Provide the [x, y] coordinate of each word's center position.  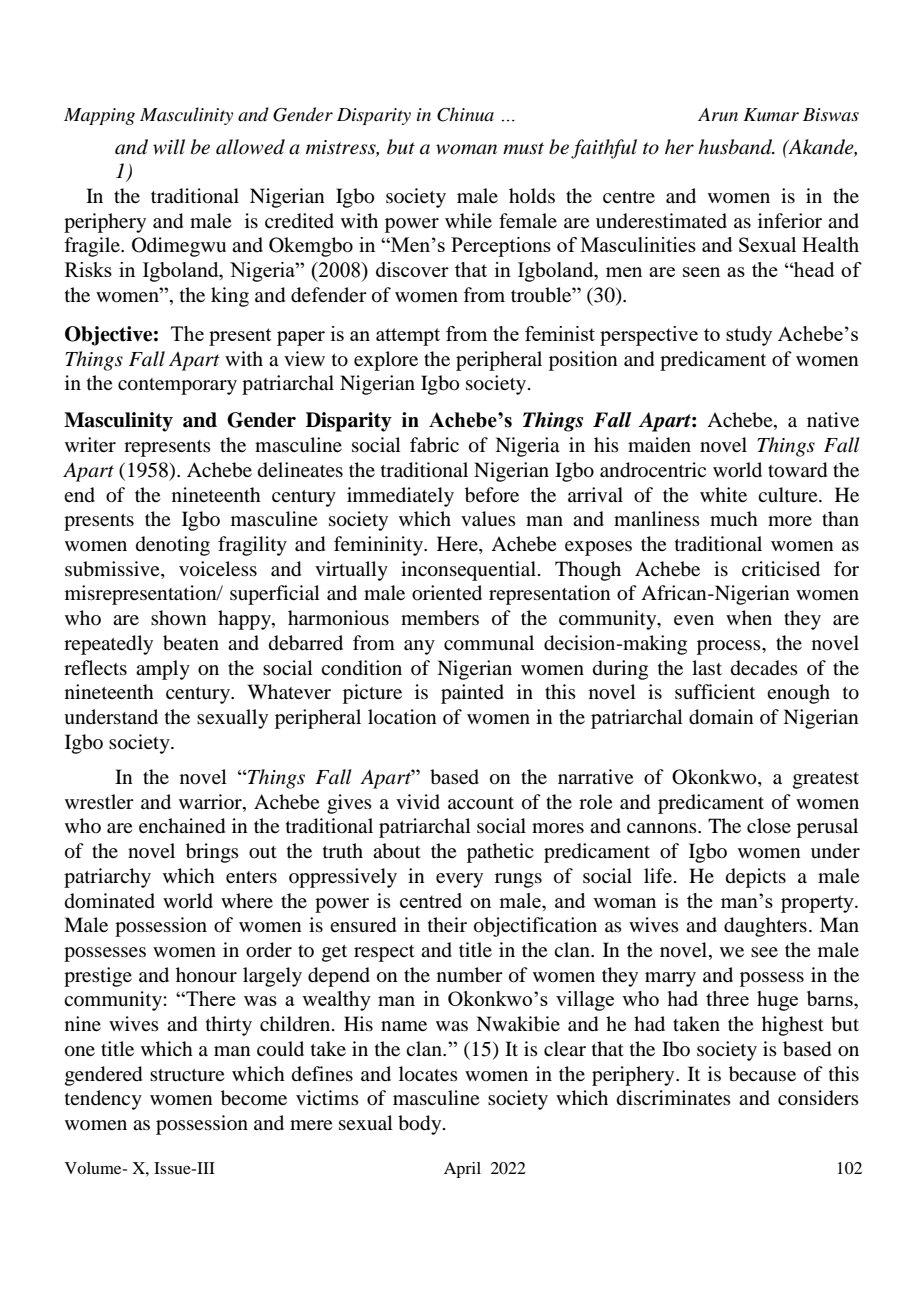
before [492, 495]
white [723, 494]
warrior [211, 801]
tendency [103, 1100]
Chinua [465, 114]
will [169, 146]
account [481, 803]
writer [90, 444]
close [769, 826]
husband [736, 147]
